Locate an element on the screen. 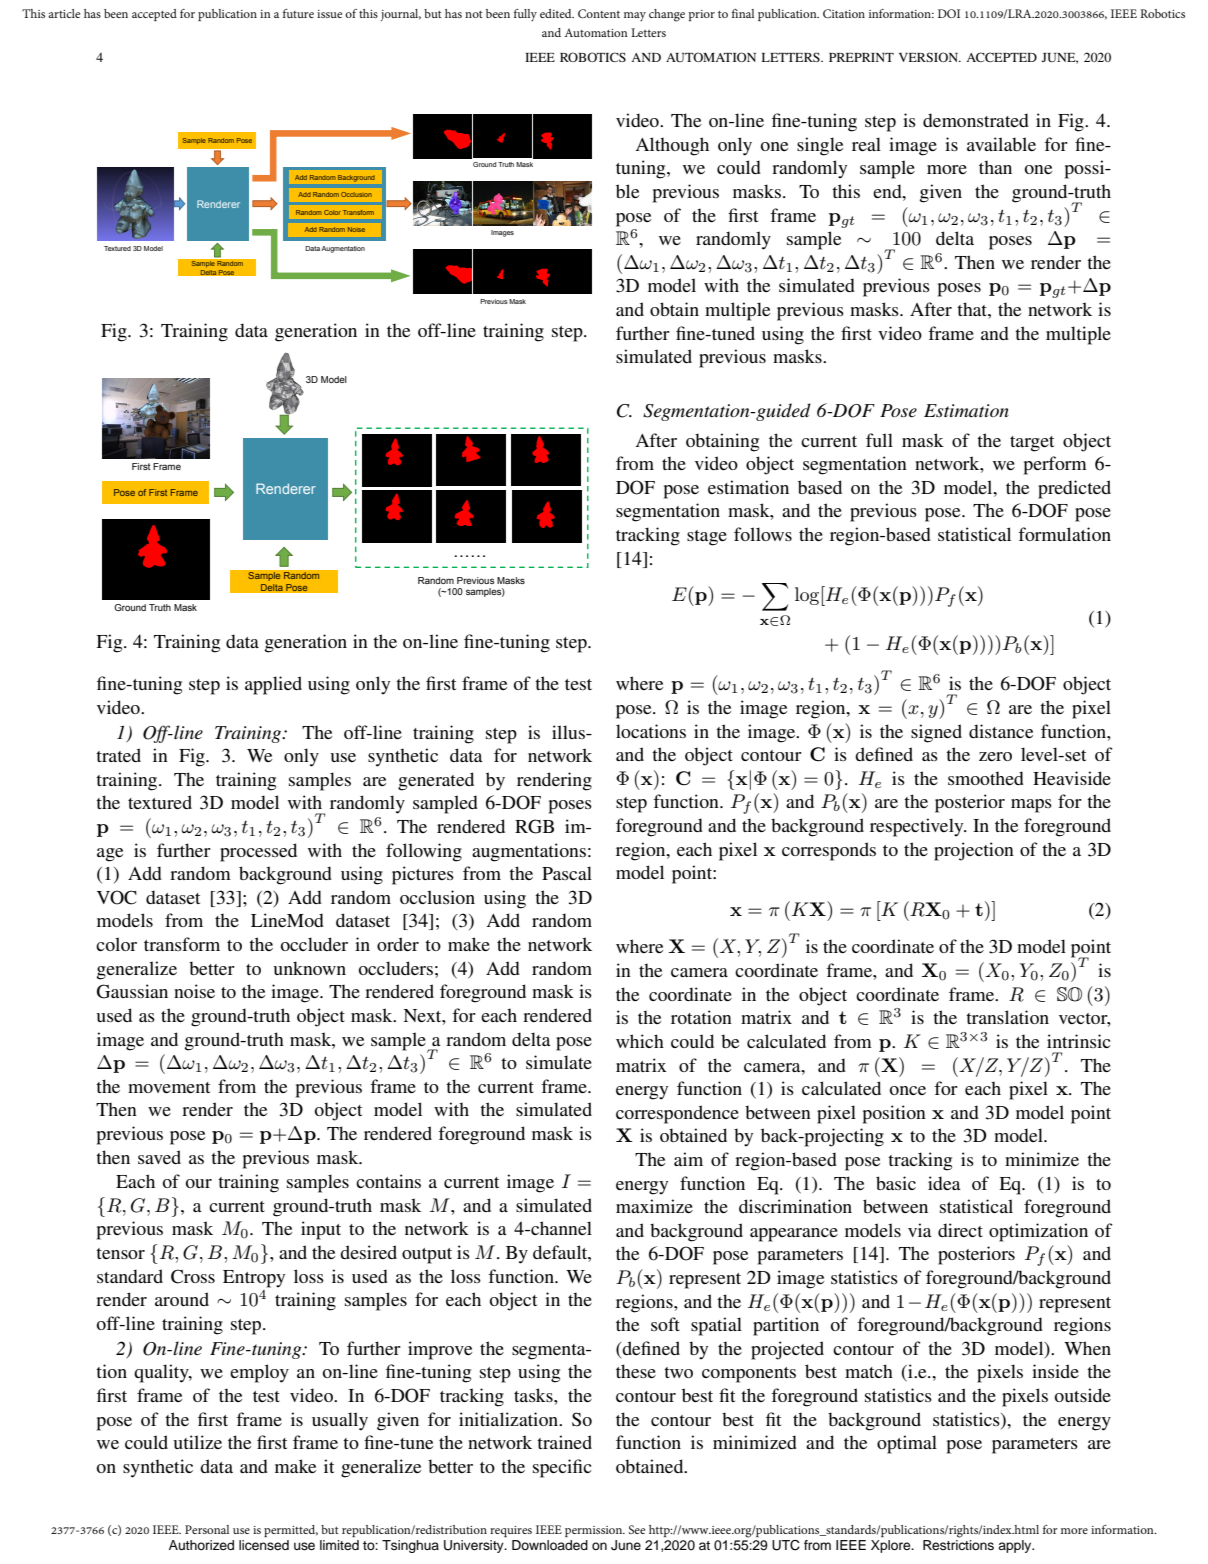 The image size is (1208, 1564). VERSION is located at coordinates (930, 57).
